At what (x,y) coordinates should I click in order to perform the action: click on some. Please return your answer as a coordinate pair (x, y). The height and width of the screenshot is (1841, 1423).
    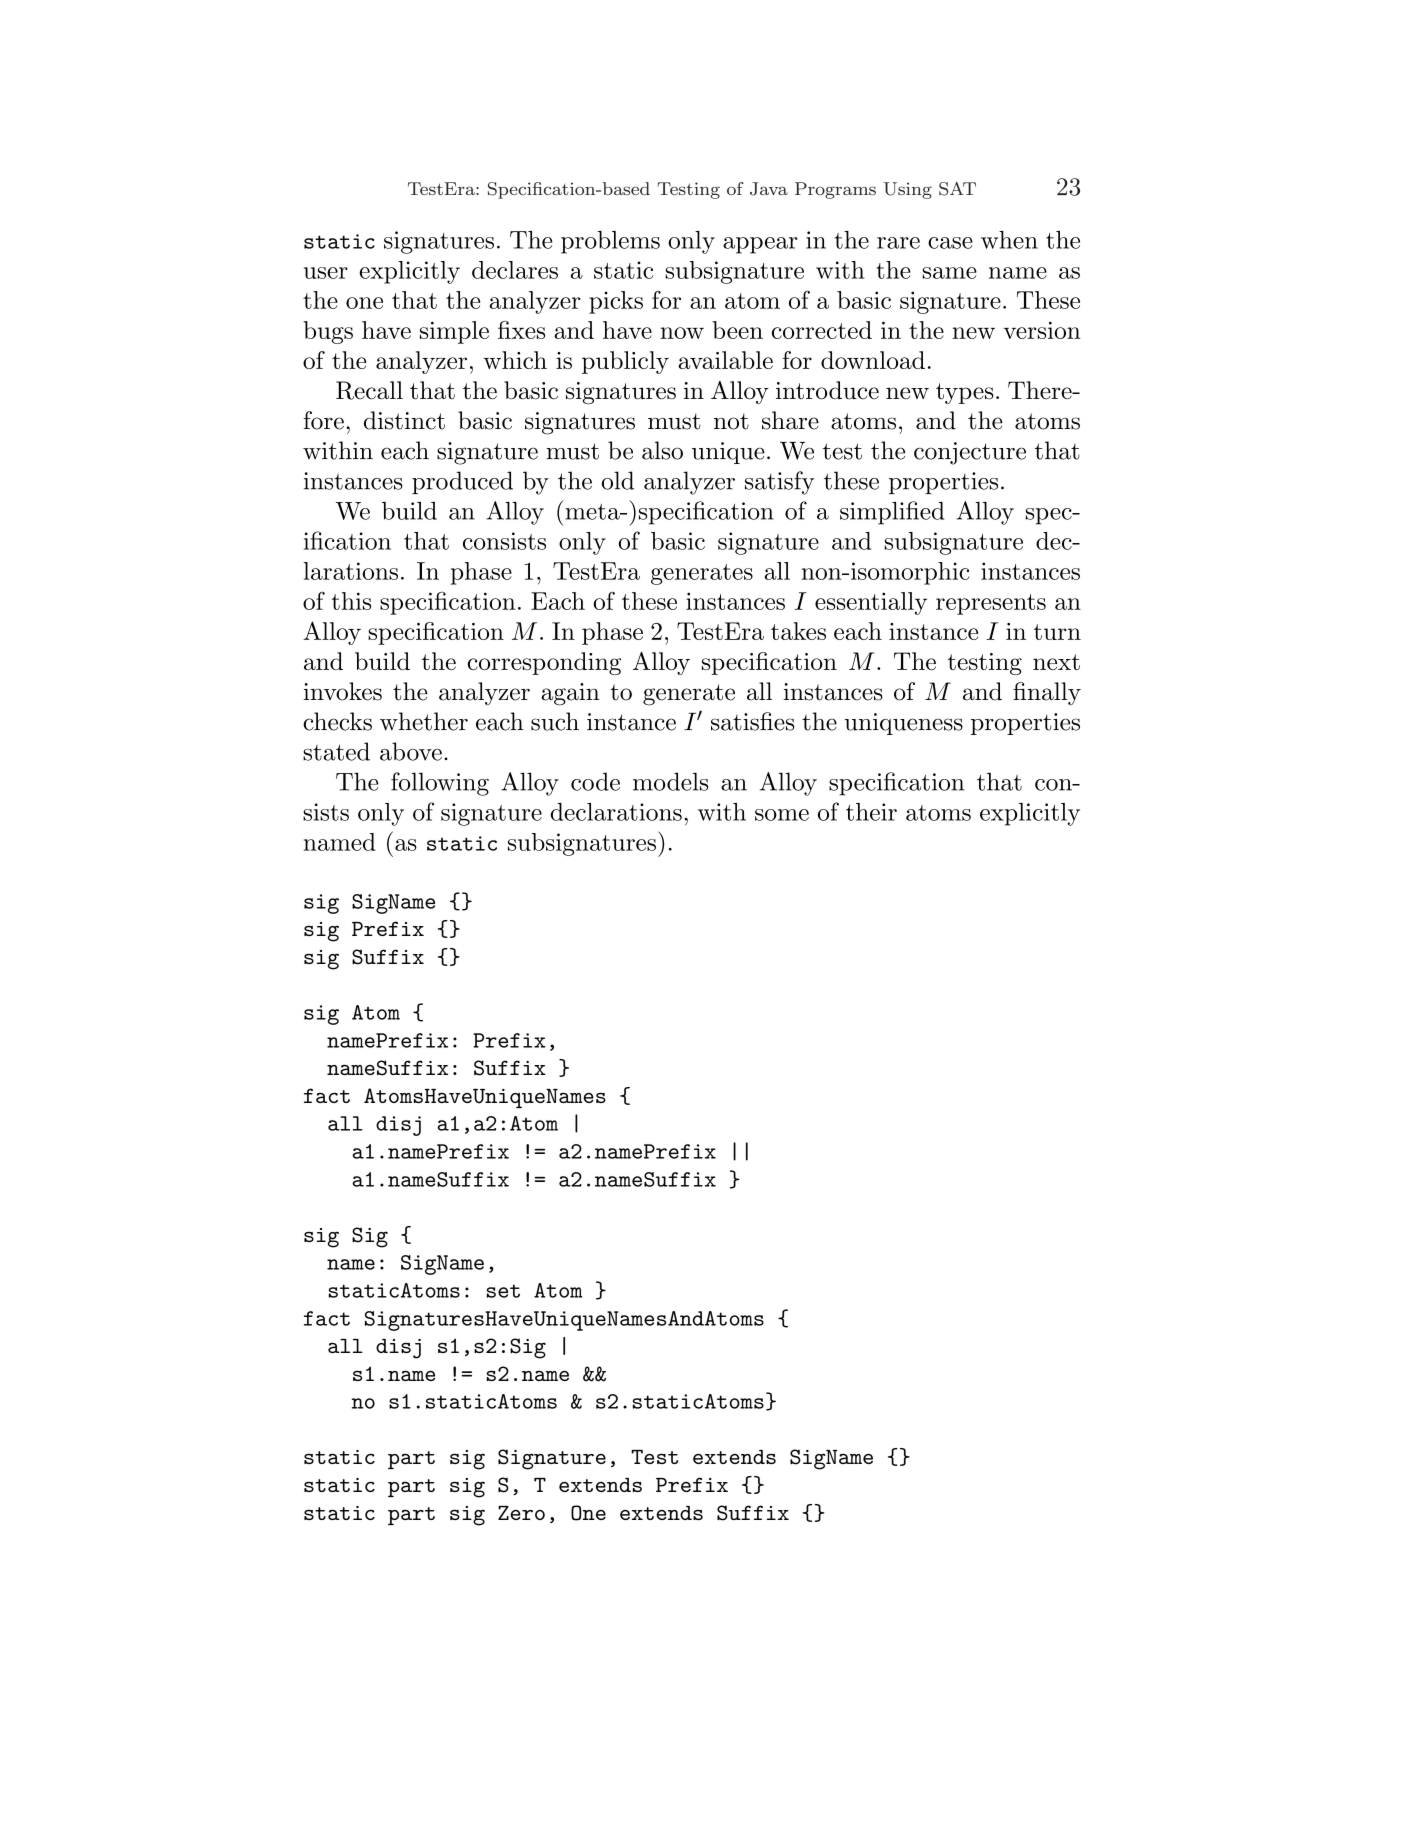
    Looking at the image, I should click on (782, 815).
